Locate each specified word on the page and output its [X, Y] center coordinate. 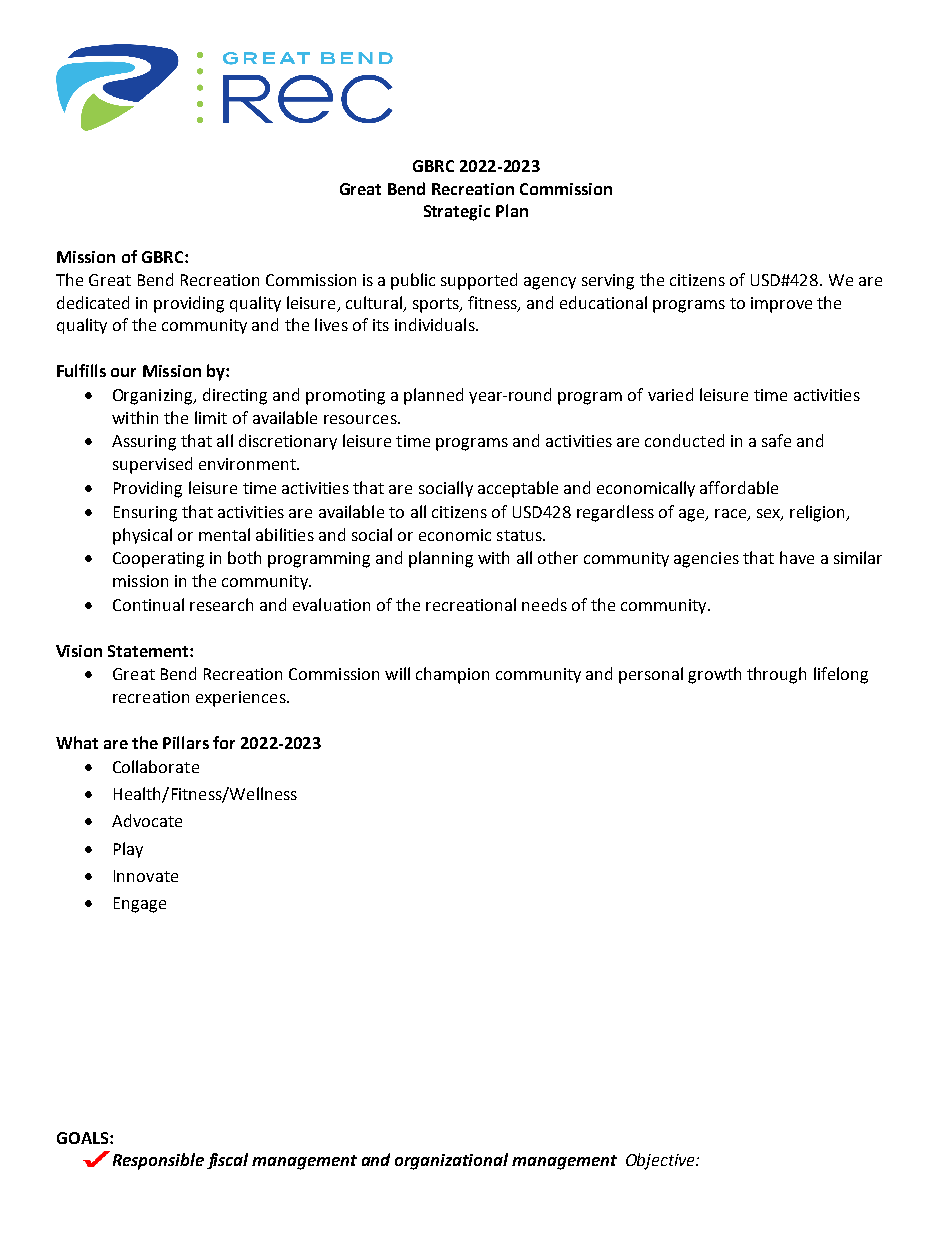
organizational [451, 1161]
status [520, 535]
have [797, 557]
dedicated [93, 302]
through [776, 675]
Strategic [457, 213]
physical [142, 536]
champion [452, 675]
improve [781, 305]
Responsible [158, 1161]
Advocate [147, 820]
